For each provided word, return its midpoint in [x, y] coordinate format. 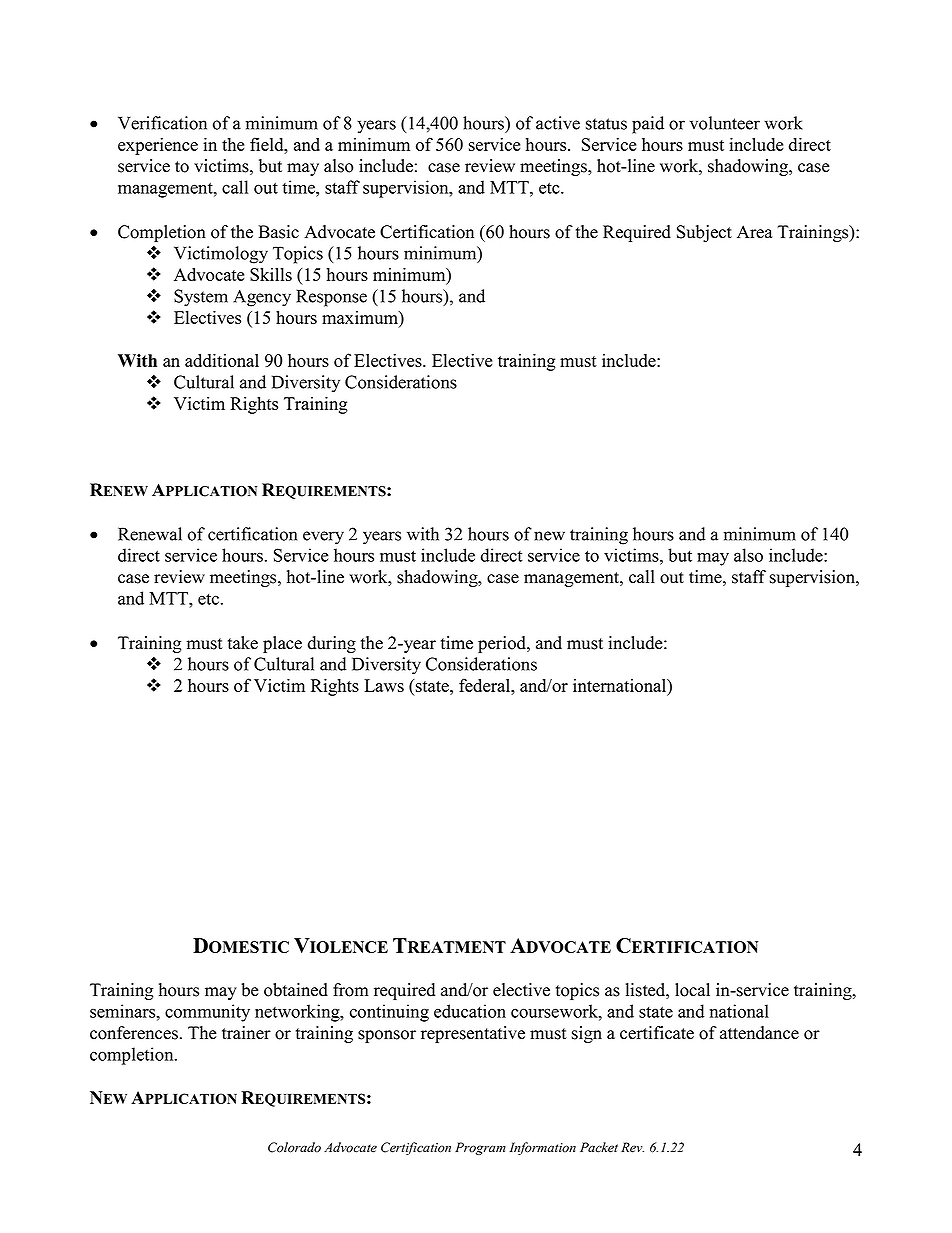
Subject [704, 233]
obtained [296, 990]
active [558, 123]
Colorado [294, 1147]
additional [222, 360]
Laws [384, 685]
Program [480, 1148]
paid [648, 125]
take [243, 643]
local [692, 990]
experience [158, 146]
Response [331, 298]
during [332, 644]
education [470, 1011]
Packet [599, 1147]
